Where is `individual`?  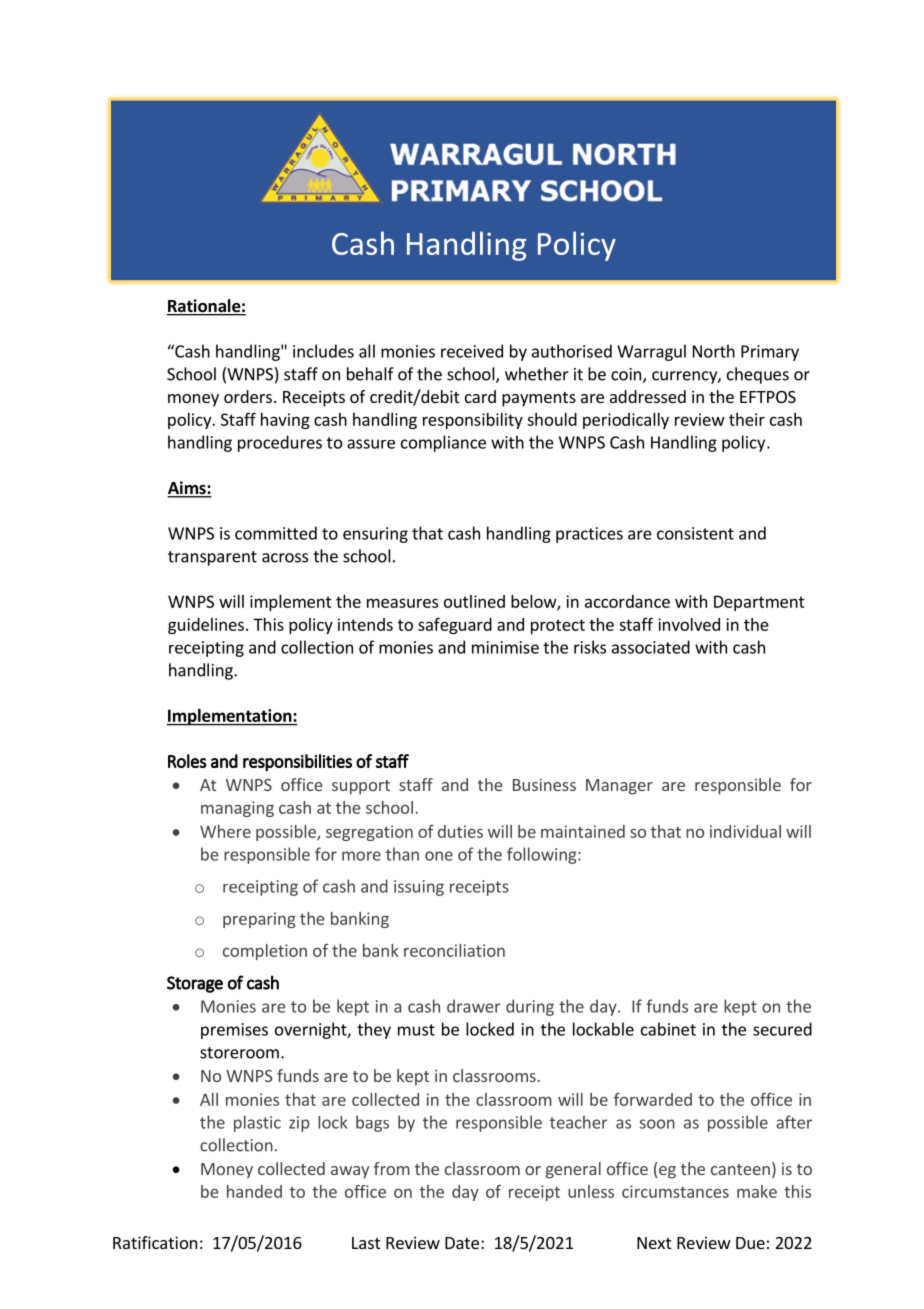
individual is located at coordinates (745, 831).
